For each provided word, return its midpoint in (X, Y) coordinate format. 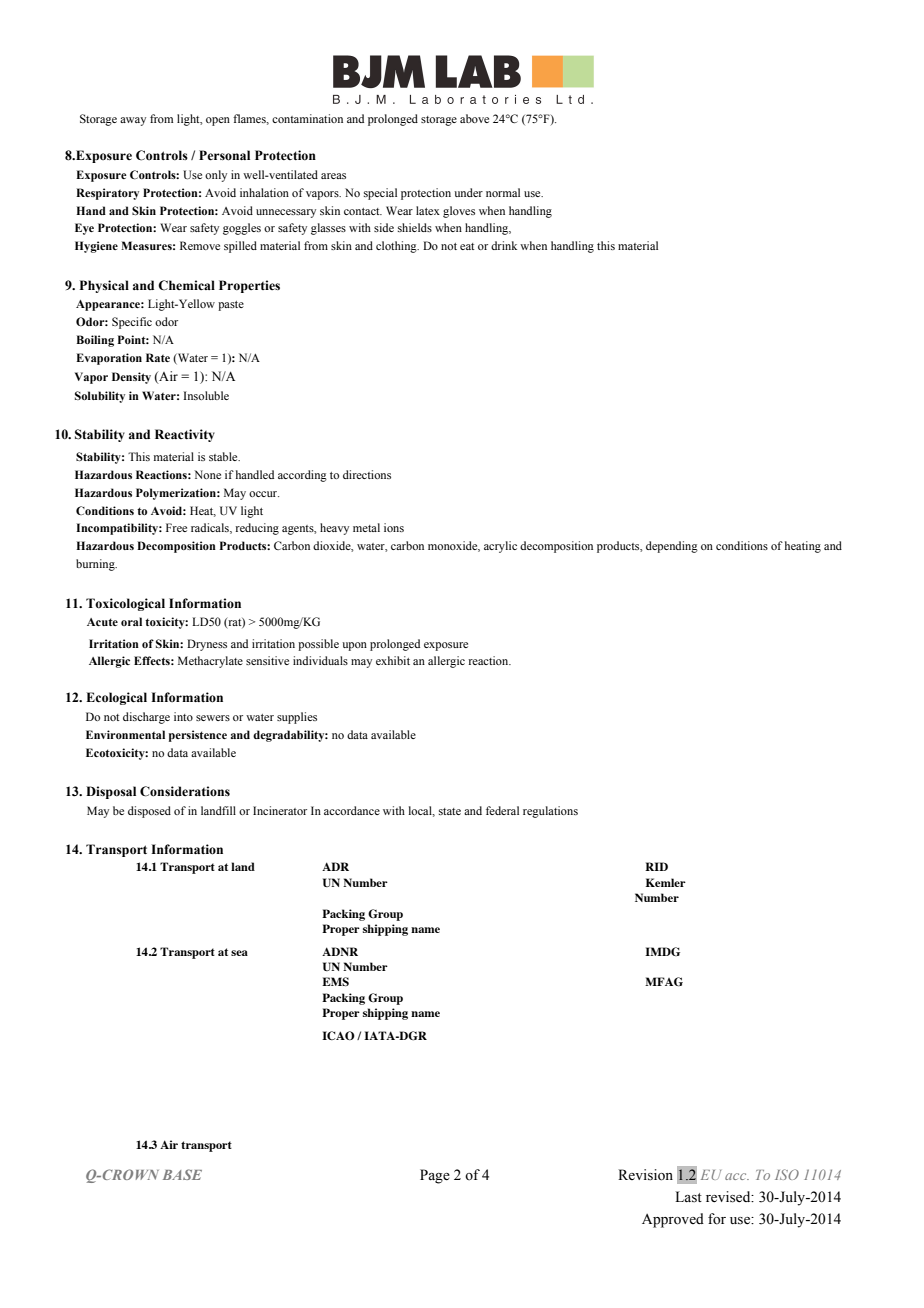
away (133, 121)
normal (503, 192)
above (474, 118)
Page (435, 1176)
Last (688, 1197)
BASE (182, 1174)
